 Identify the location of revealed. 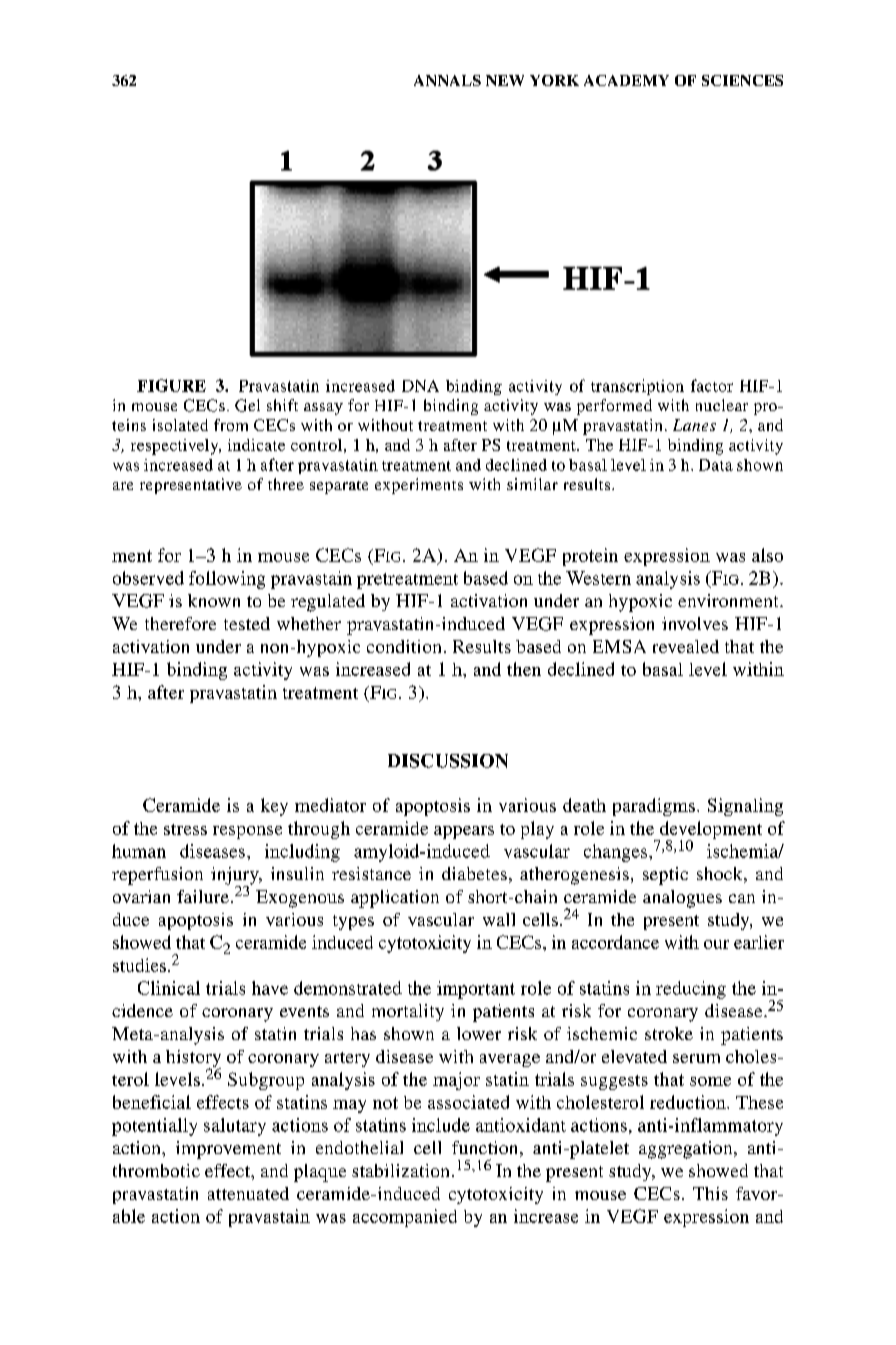
(686, 646).
